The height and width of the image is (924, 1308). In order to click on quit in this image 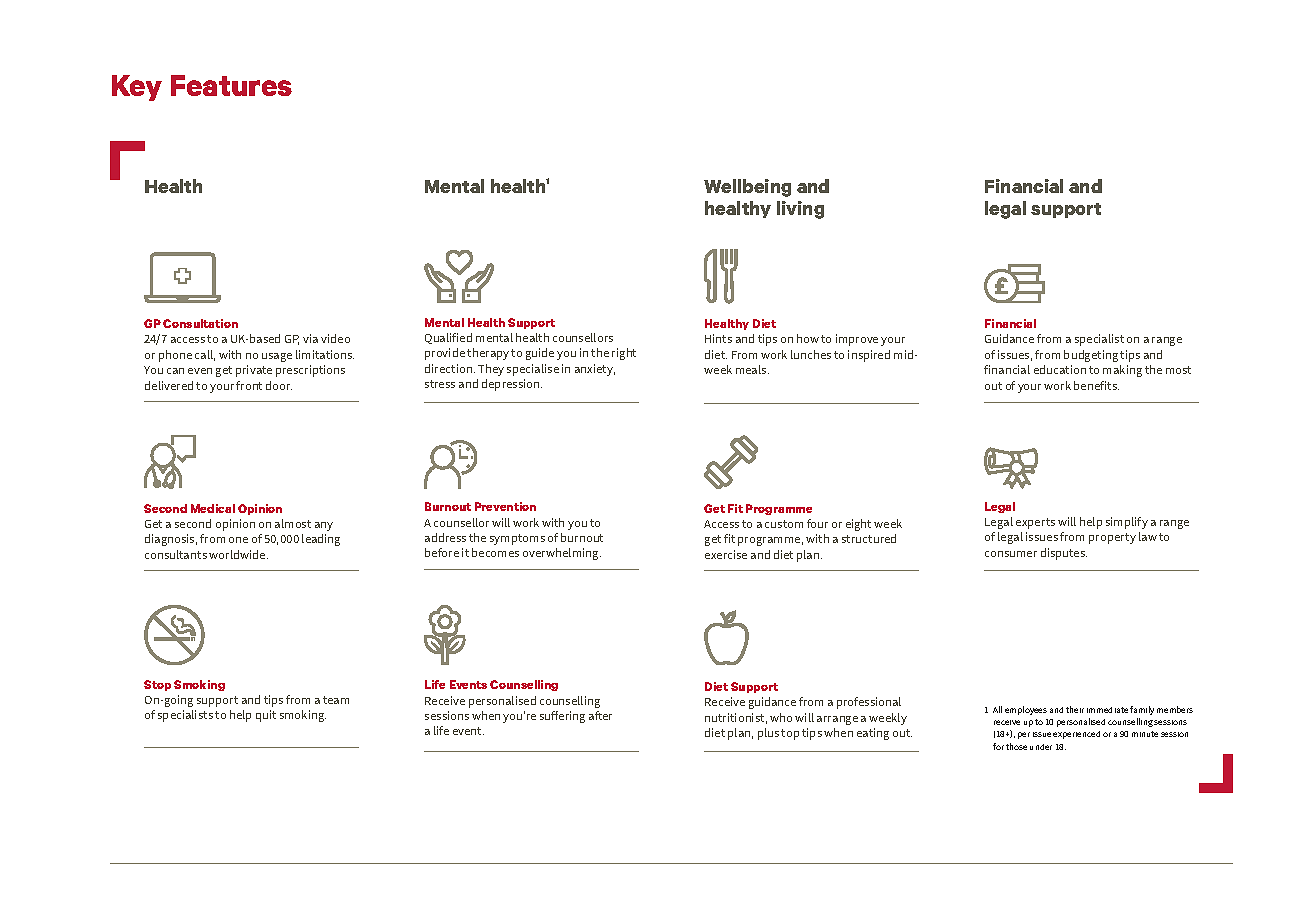, I will do `click(266, 716)`.
